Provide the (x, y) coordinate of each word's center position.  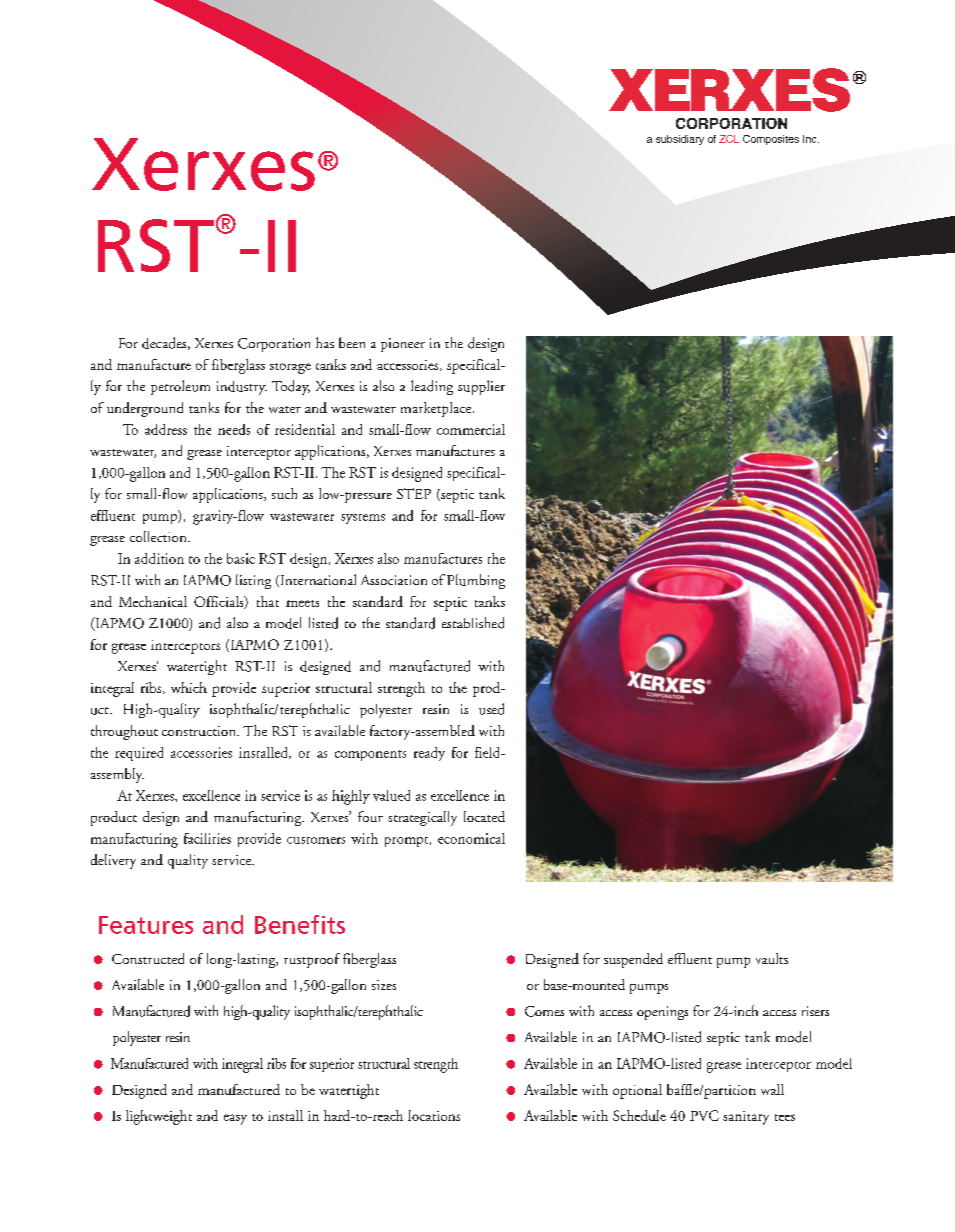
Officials (220, 602)
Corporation (274, 345)
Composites (771, 140)
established (473, 623)
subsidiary (680, 140)
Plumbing (476, 581)
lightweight (159, 1117)
